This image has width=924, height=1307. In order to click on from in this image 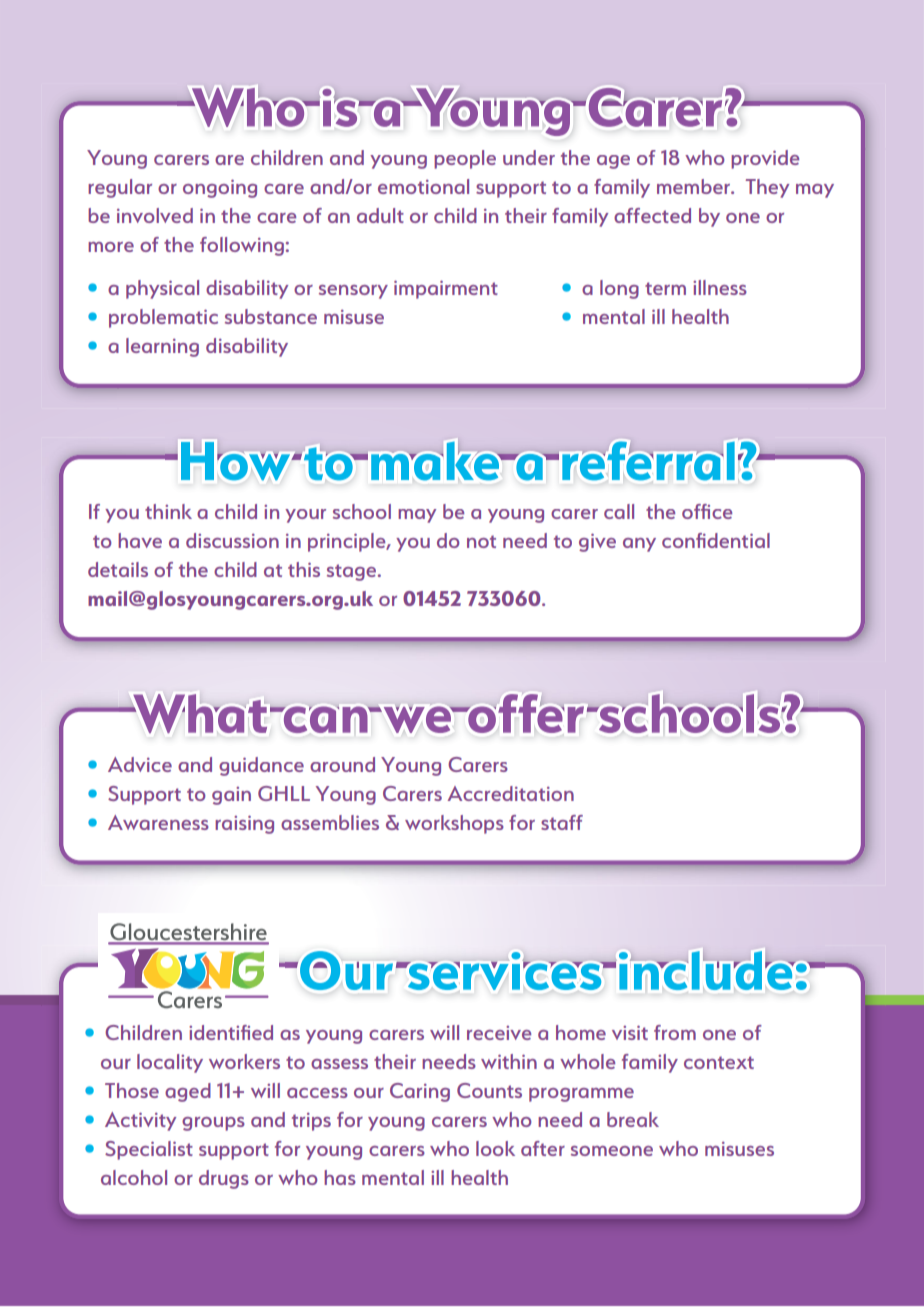, I will do `click(675, 1032)`.
